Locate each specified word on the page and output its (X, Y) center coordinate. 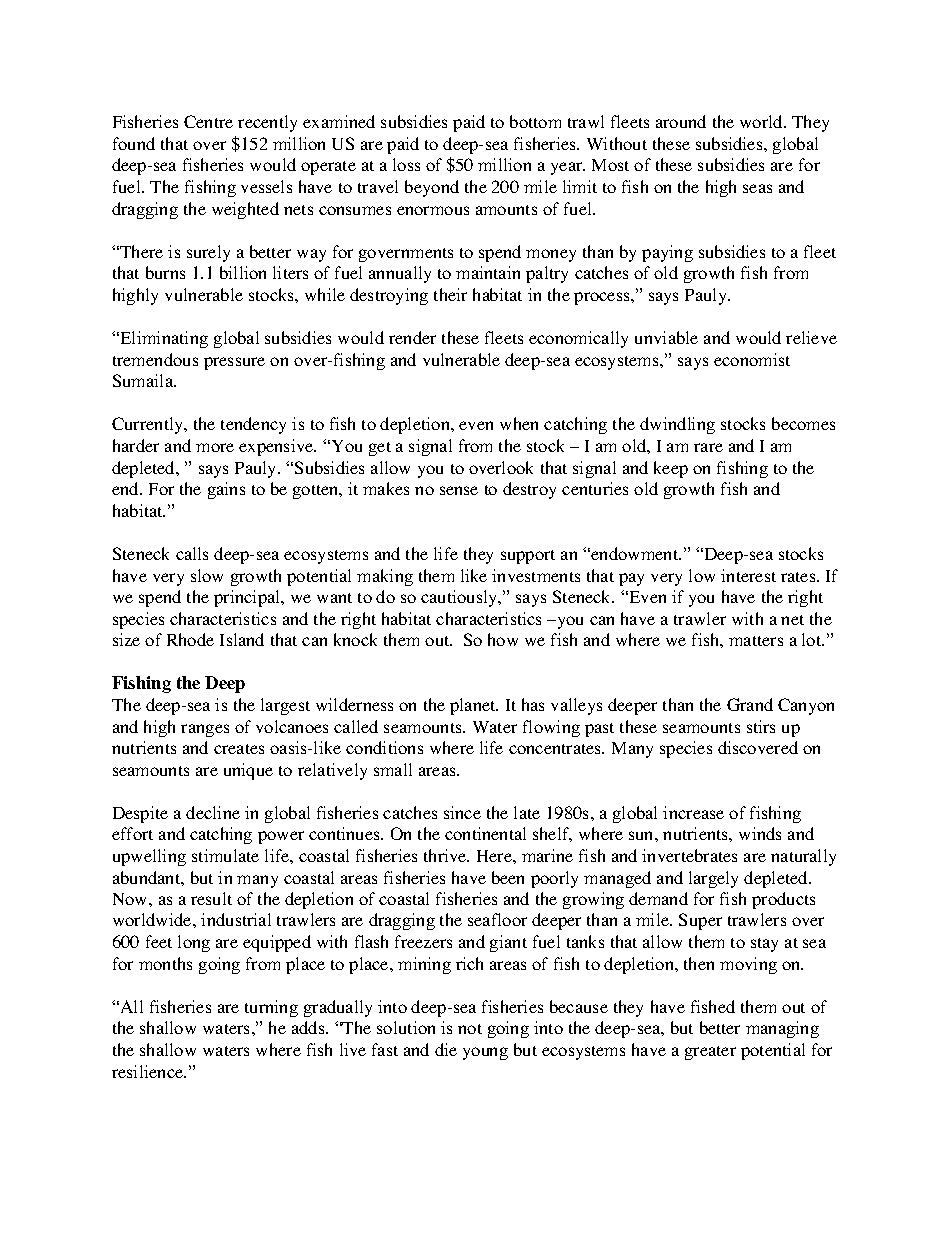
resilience (149, 1071)
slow (207, 575)
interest (748, 575)
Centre (208, 121)
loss (406, 164)
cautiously (460, 598)
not (470, 1029)
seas (757, 188)
